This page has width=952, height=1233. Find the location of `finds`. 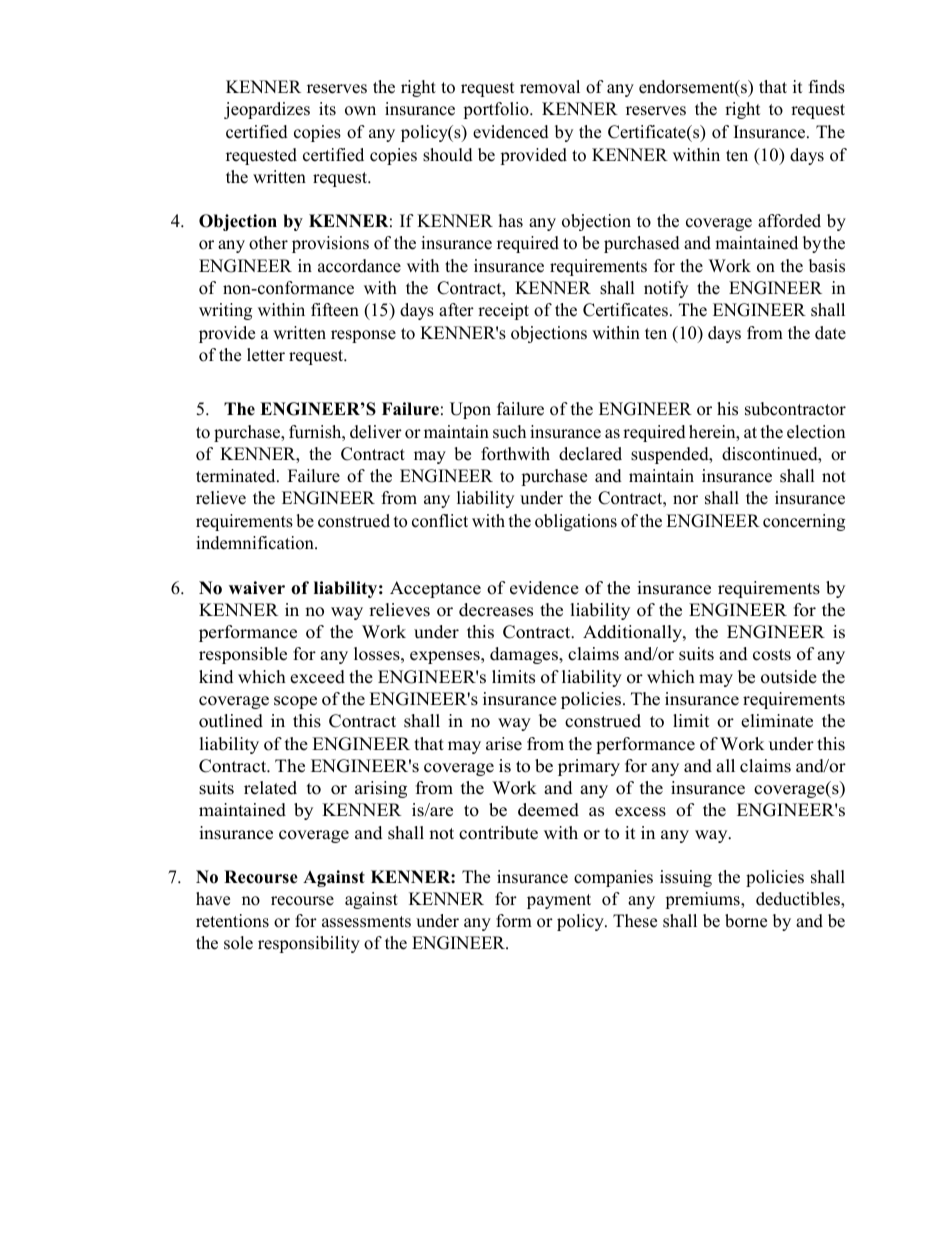

finds is located at coordinates (827, 87).
